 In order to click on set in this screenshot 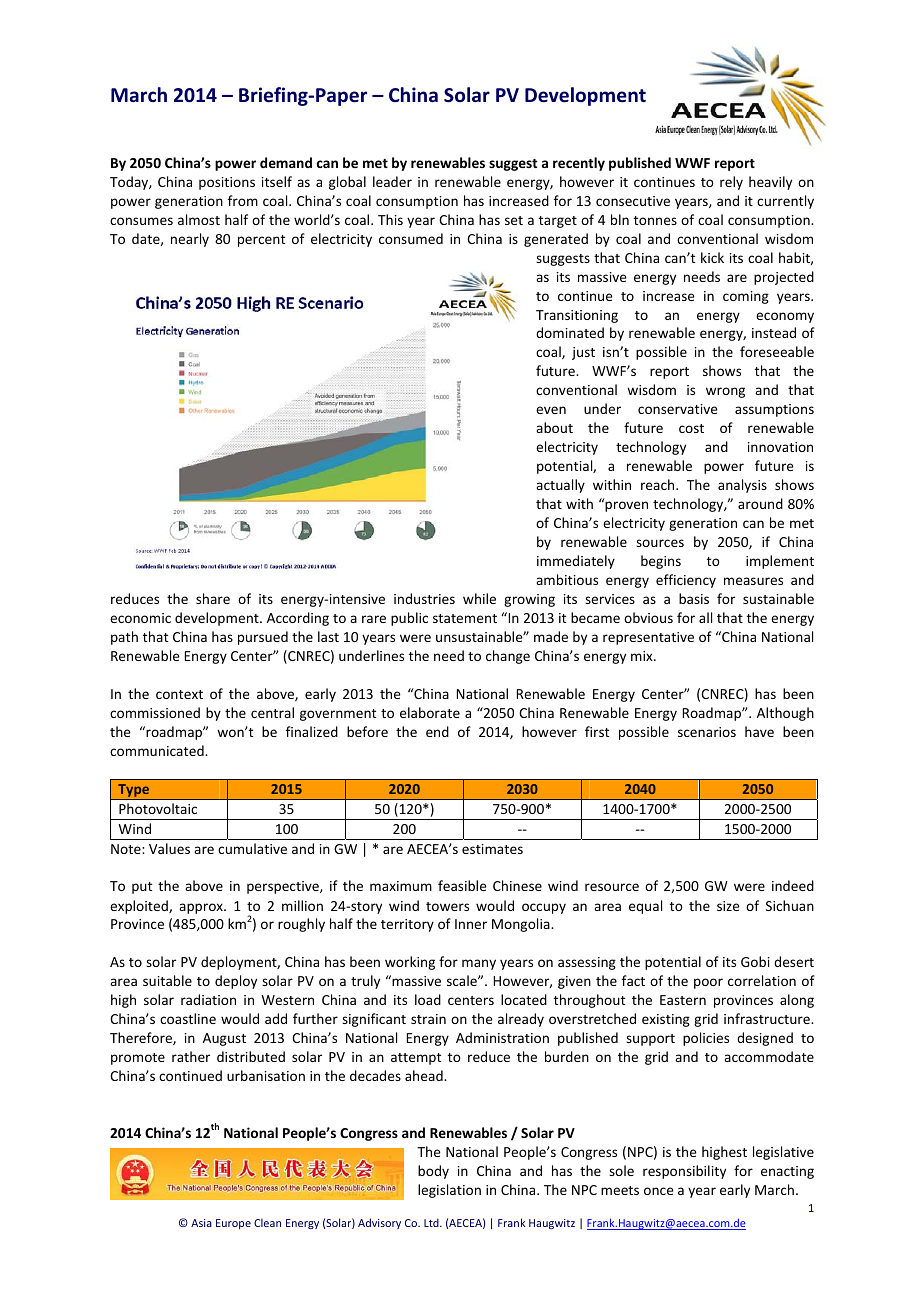, I will do `click(514, 220)`.
